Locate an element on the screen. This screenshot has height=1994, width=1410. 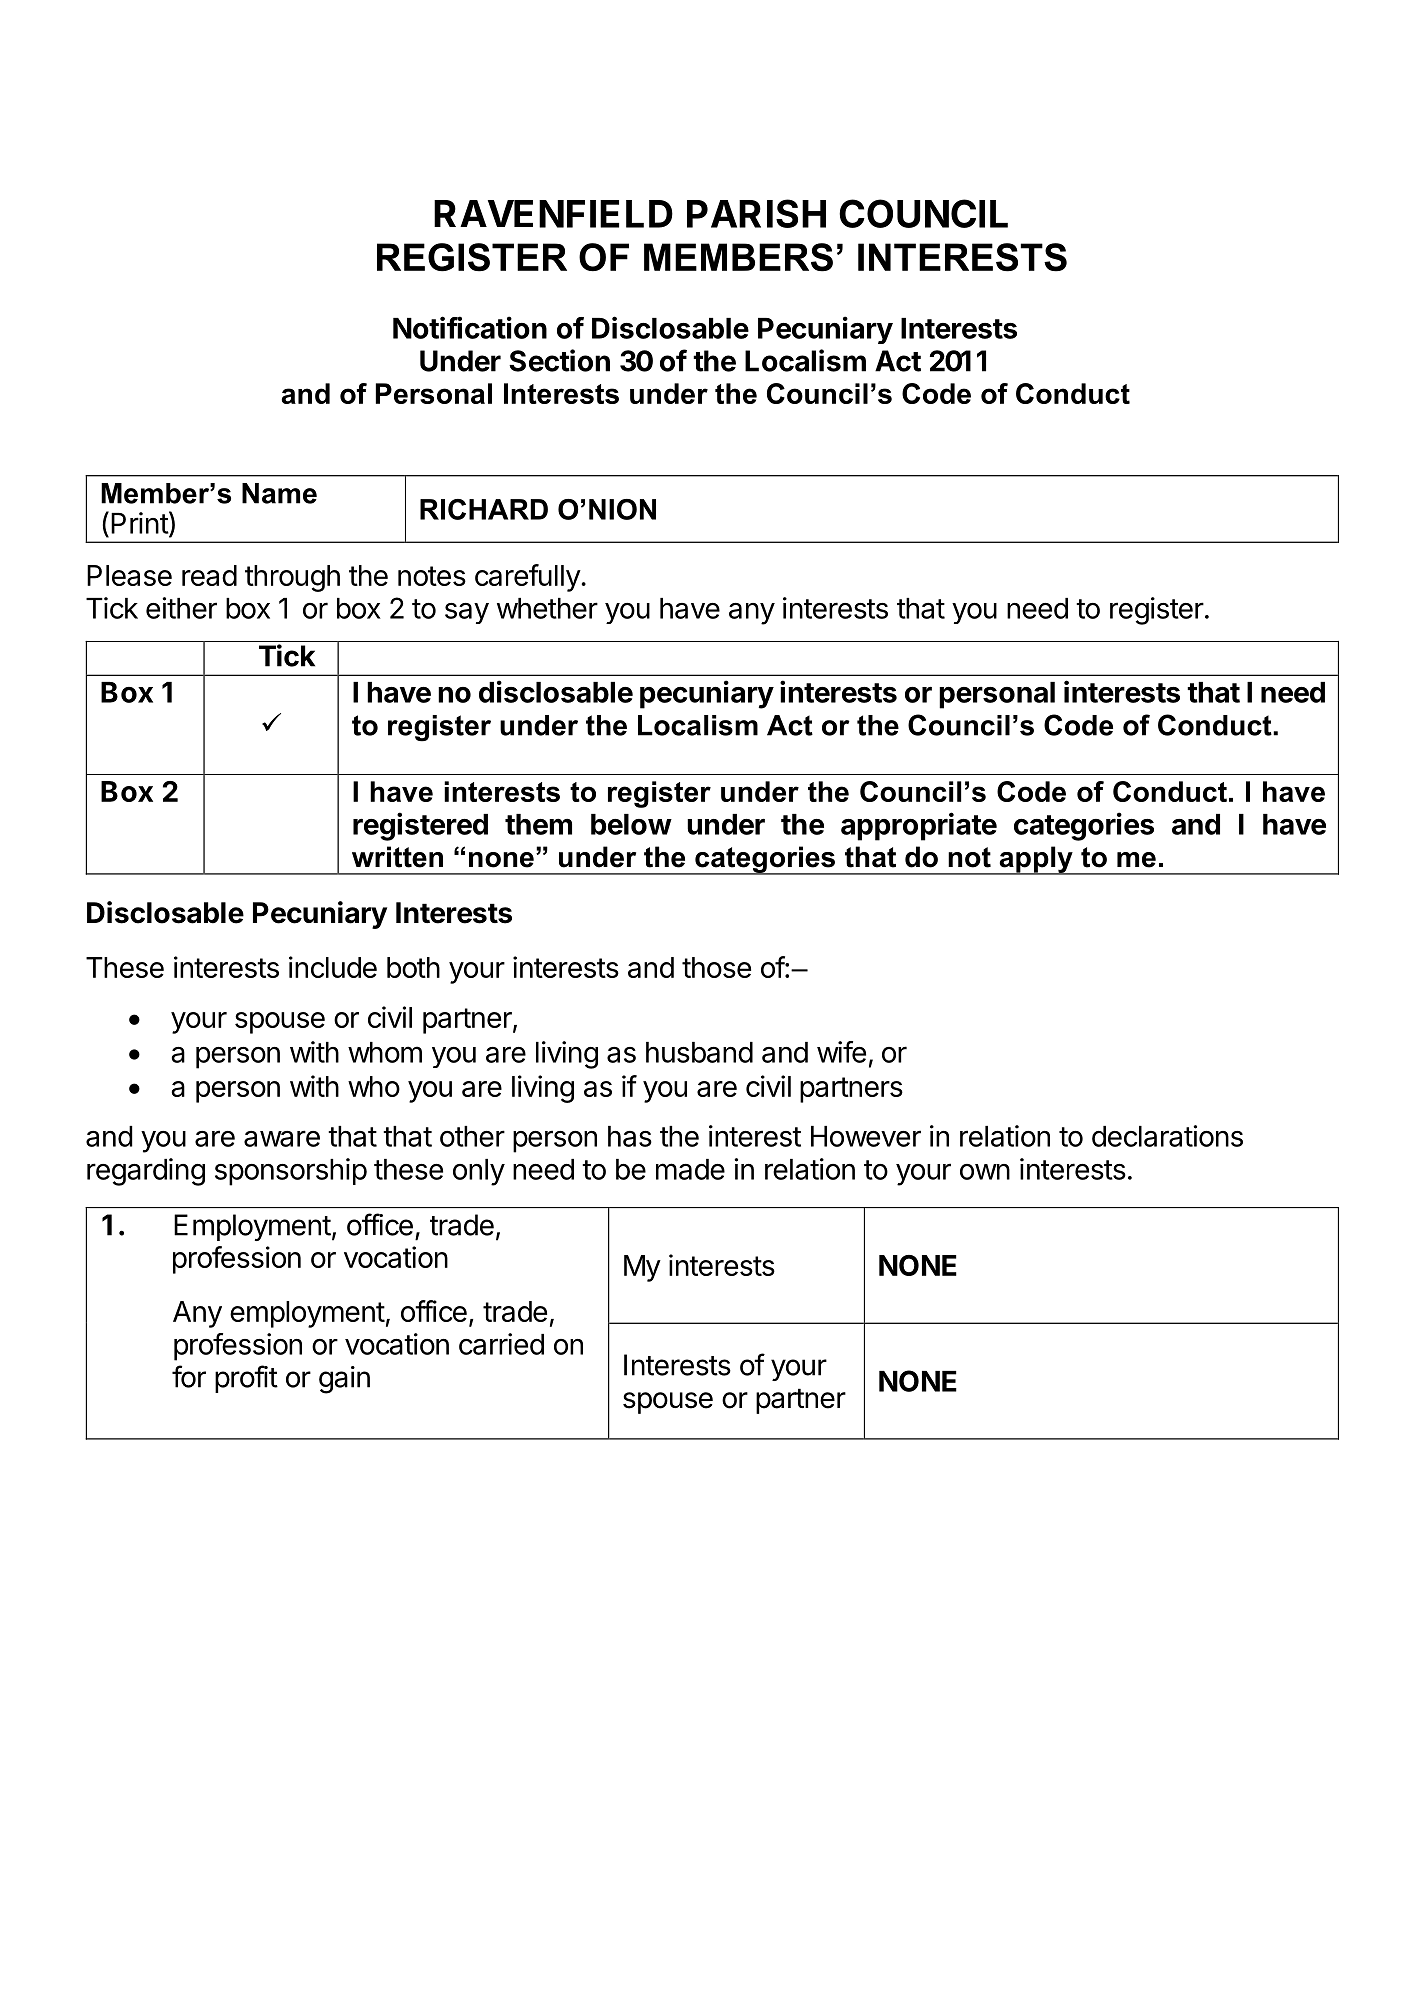
declarations is located at coordinates (1167, 1136).
